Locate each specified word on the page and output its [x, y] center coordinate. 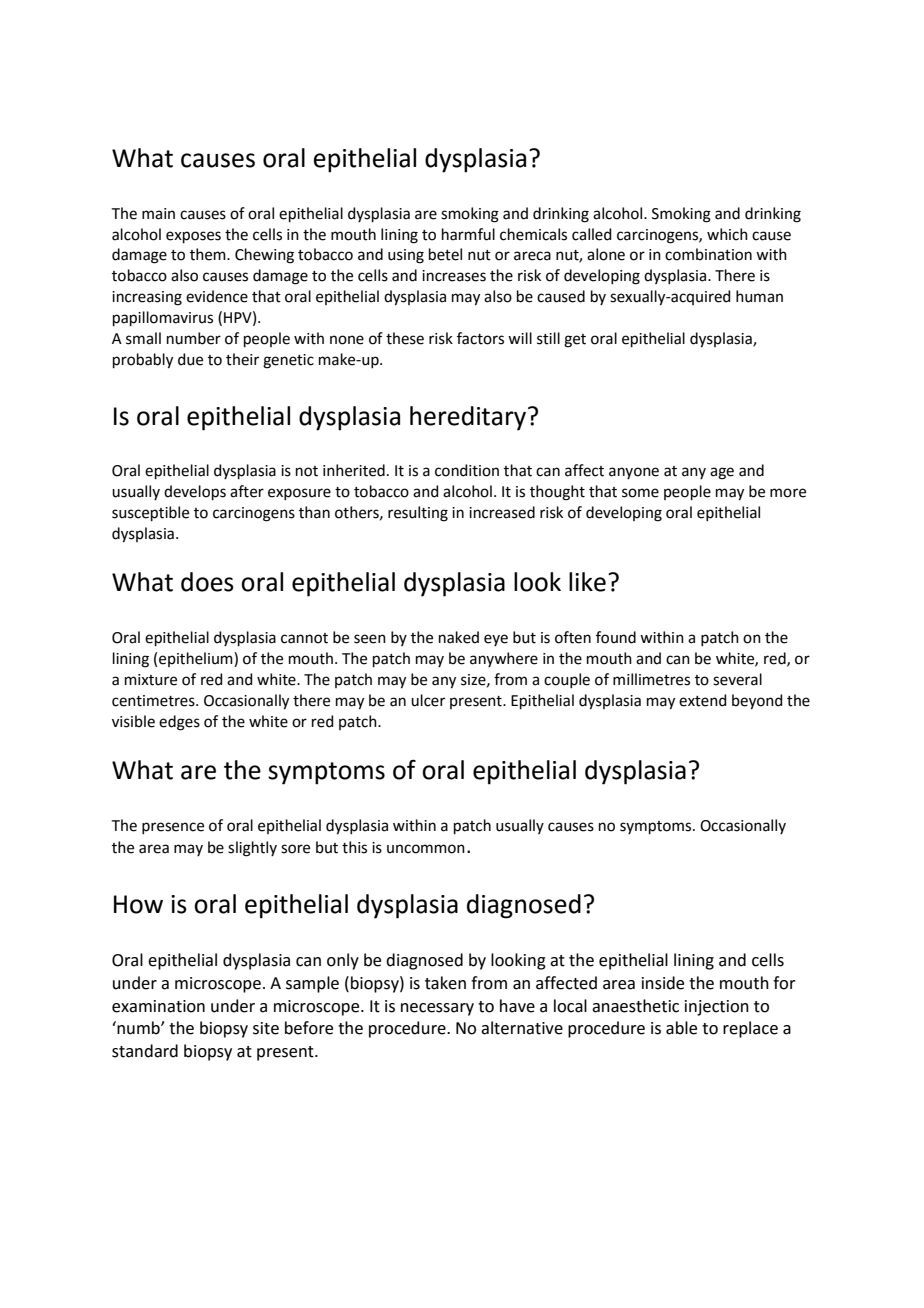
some [640, 493]
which [727, 234]
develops [195, 492]
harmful [468, 234]
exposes [193, 237]
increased [502, 512]
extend [703, 700]
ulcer [428, 700]
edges [179, 723]
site [266, 1028]
